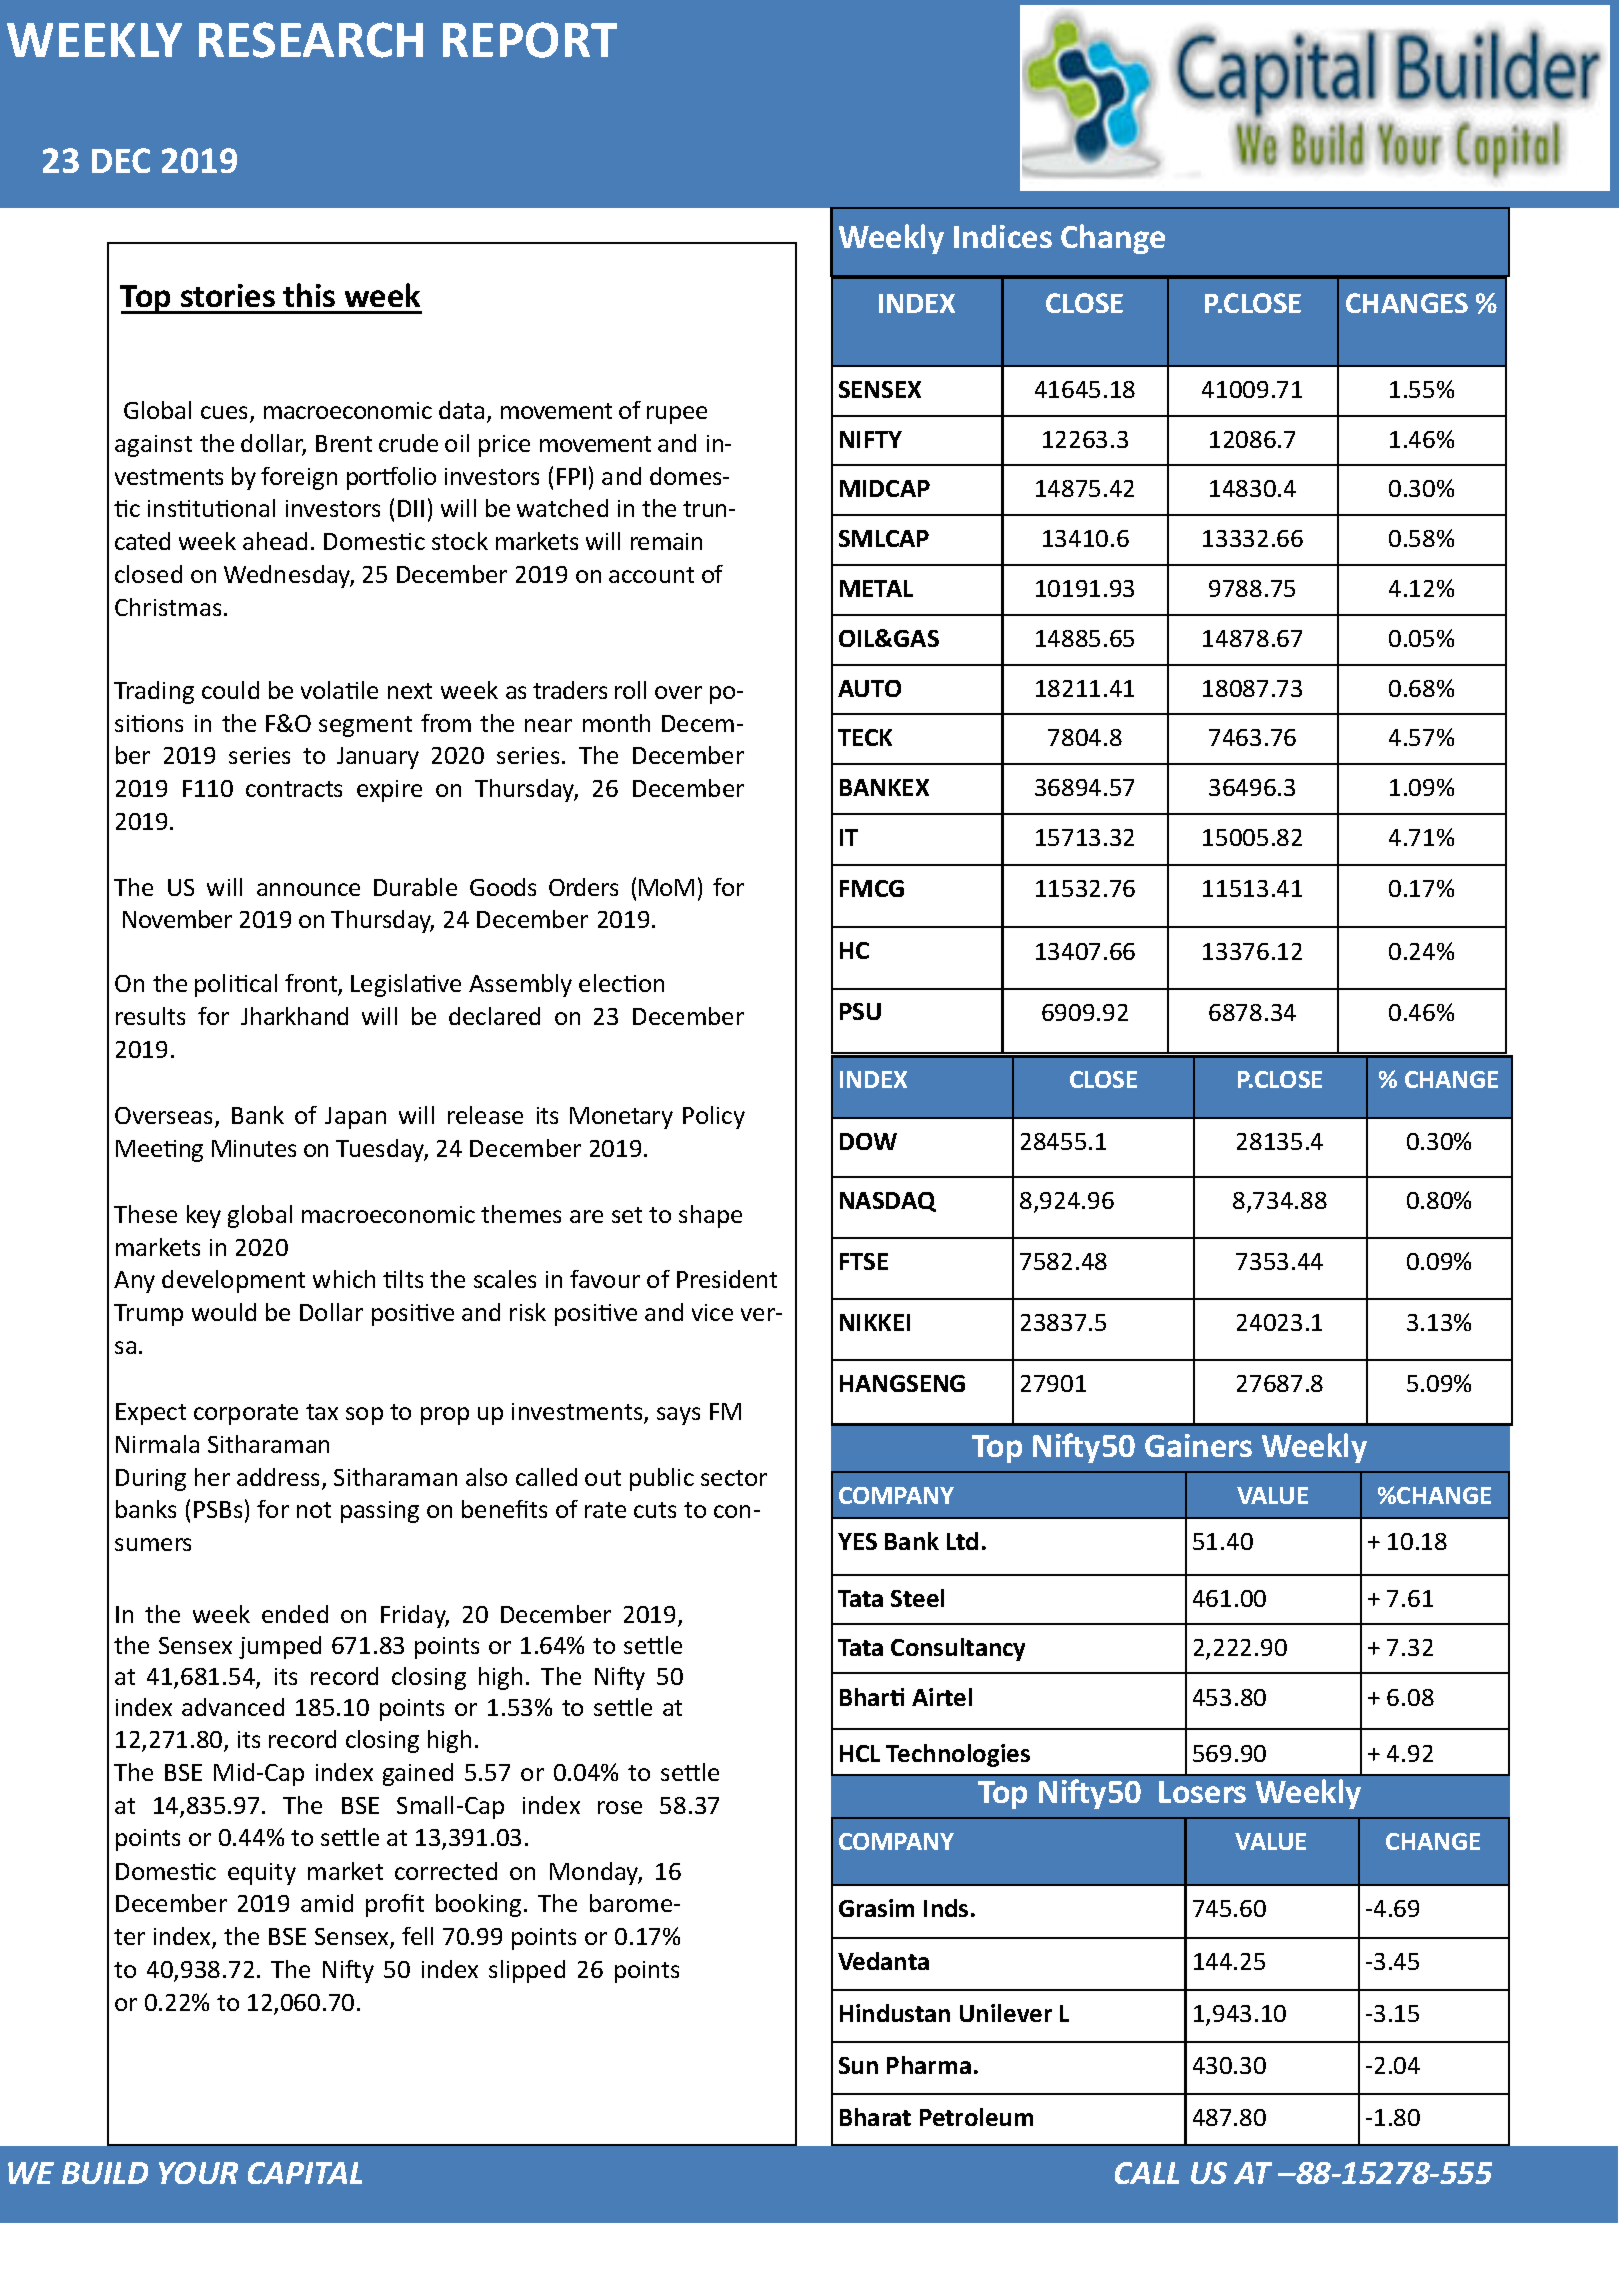  What do you see at coordinates (254, 1148) in the page?
I see `Minutes` at bounding box center [254, 1148].
